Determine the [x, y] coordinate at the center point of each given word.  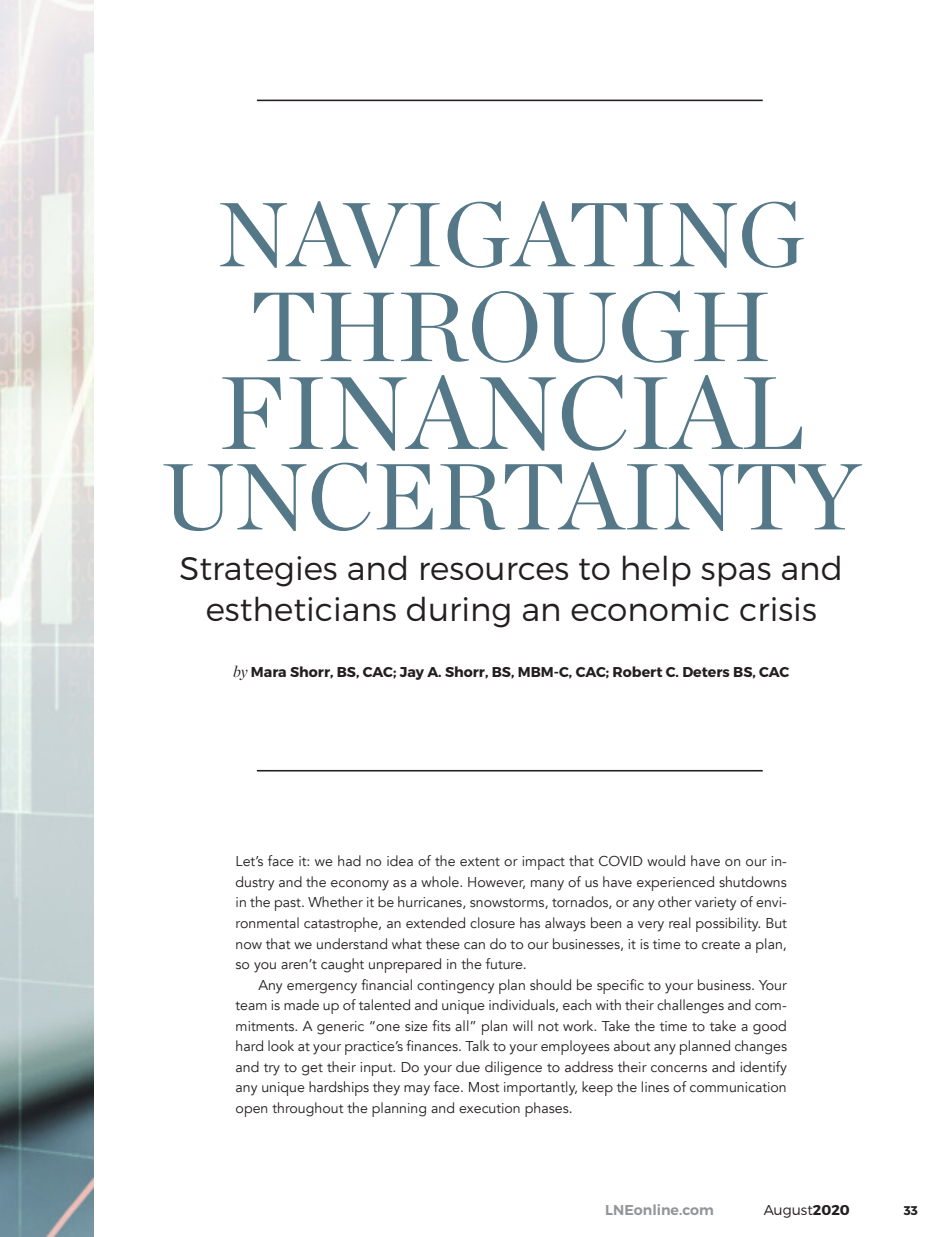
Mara [268, 672]
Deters [706, 672]
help [657, 571]
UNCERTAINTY [512, 496]
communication [738, 1087]
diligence [513, 1068]
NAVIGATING [512, 234]
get [312, 1069]
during [458, 612]
